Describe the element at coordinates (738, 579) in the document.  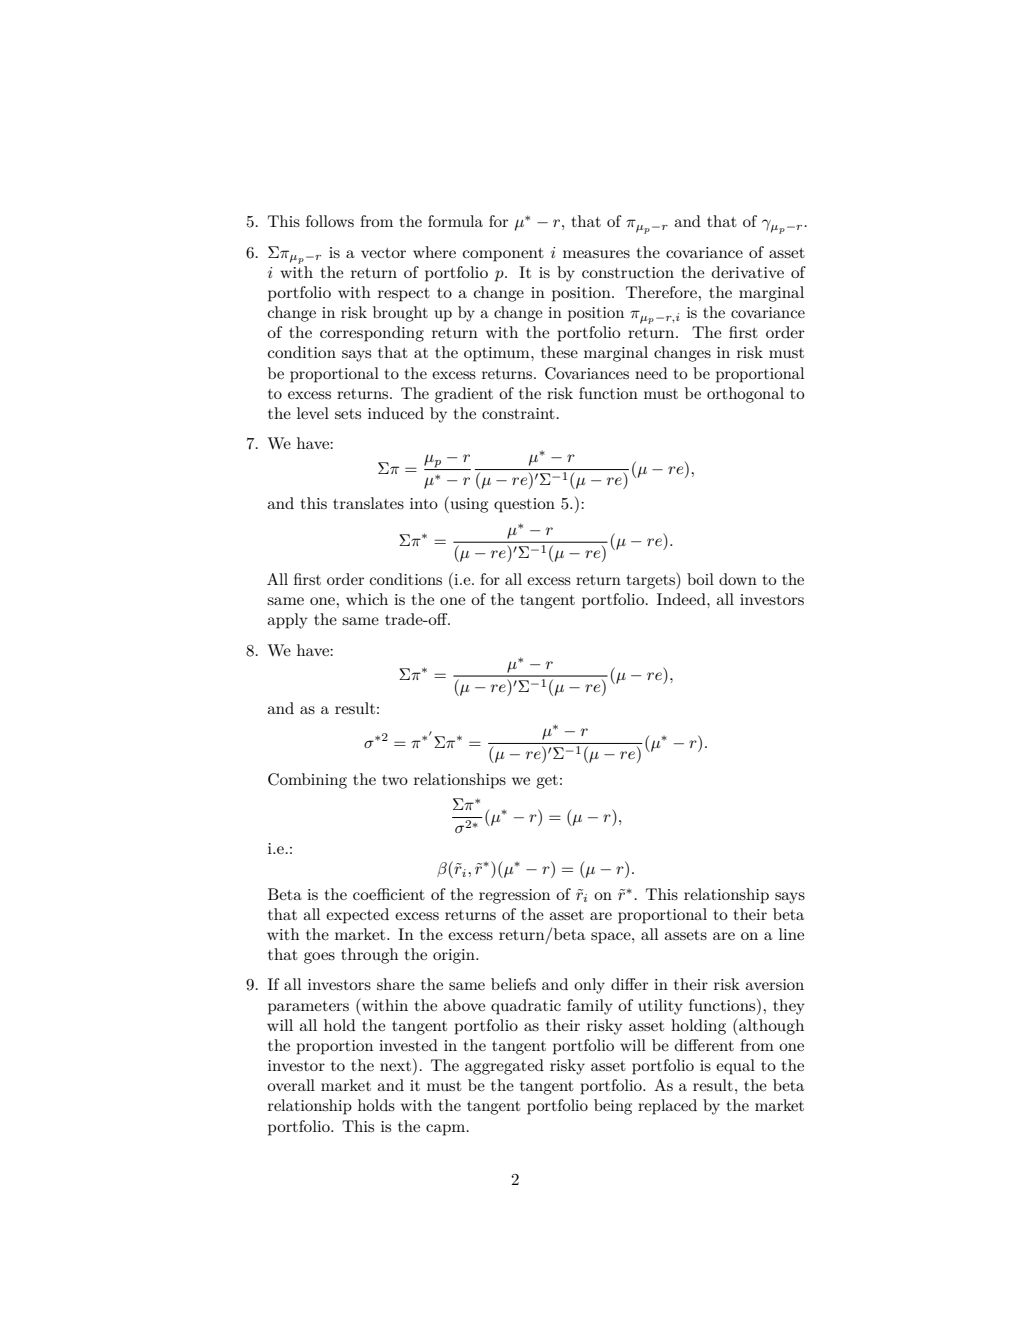
I see `down` at that location.
